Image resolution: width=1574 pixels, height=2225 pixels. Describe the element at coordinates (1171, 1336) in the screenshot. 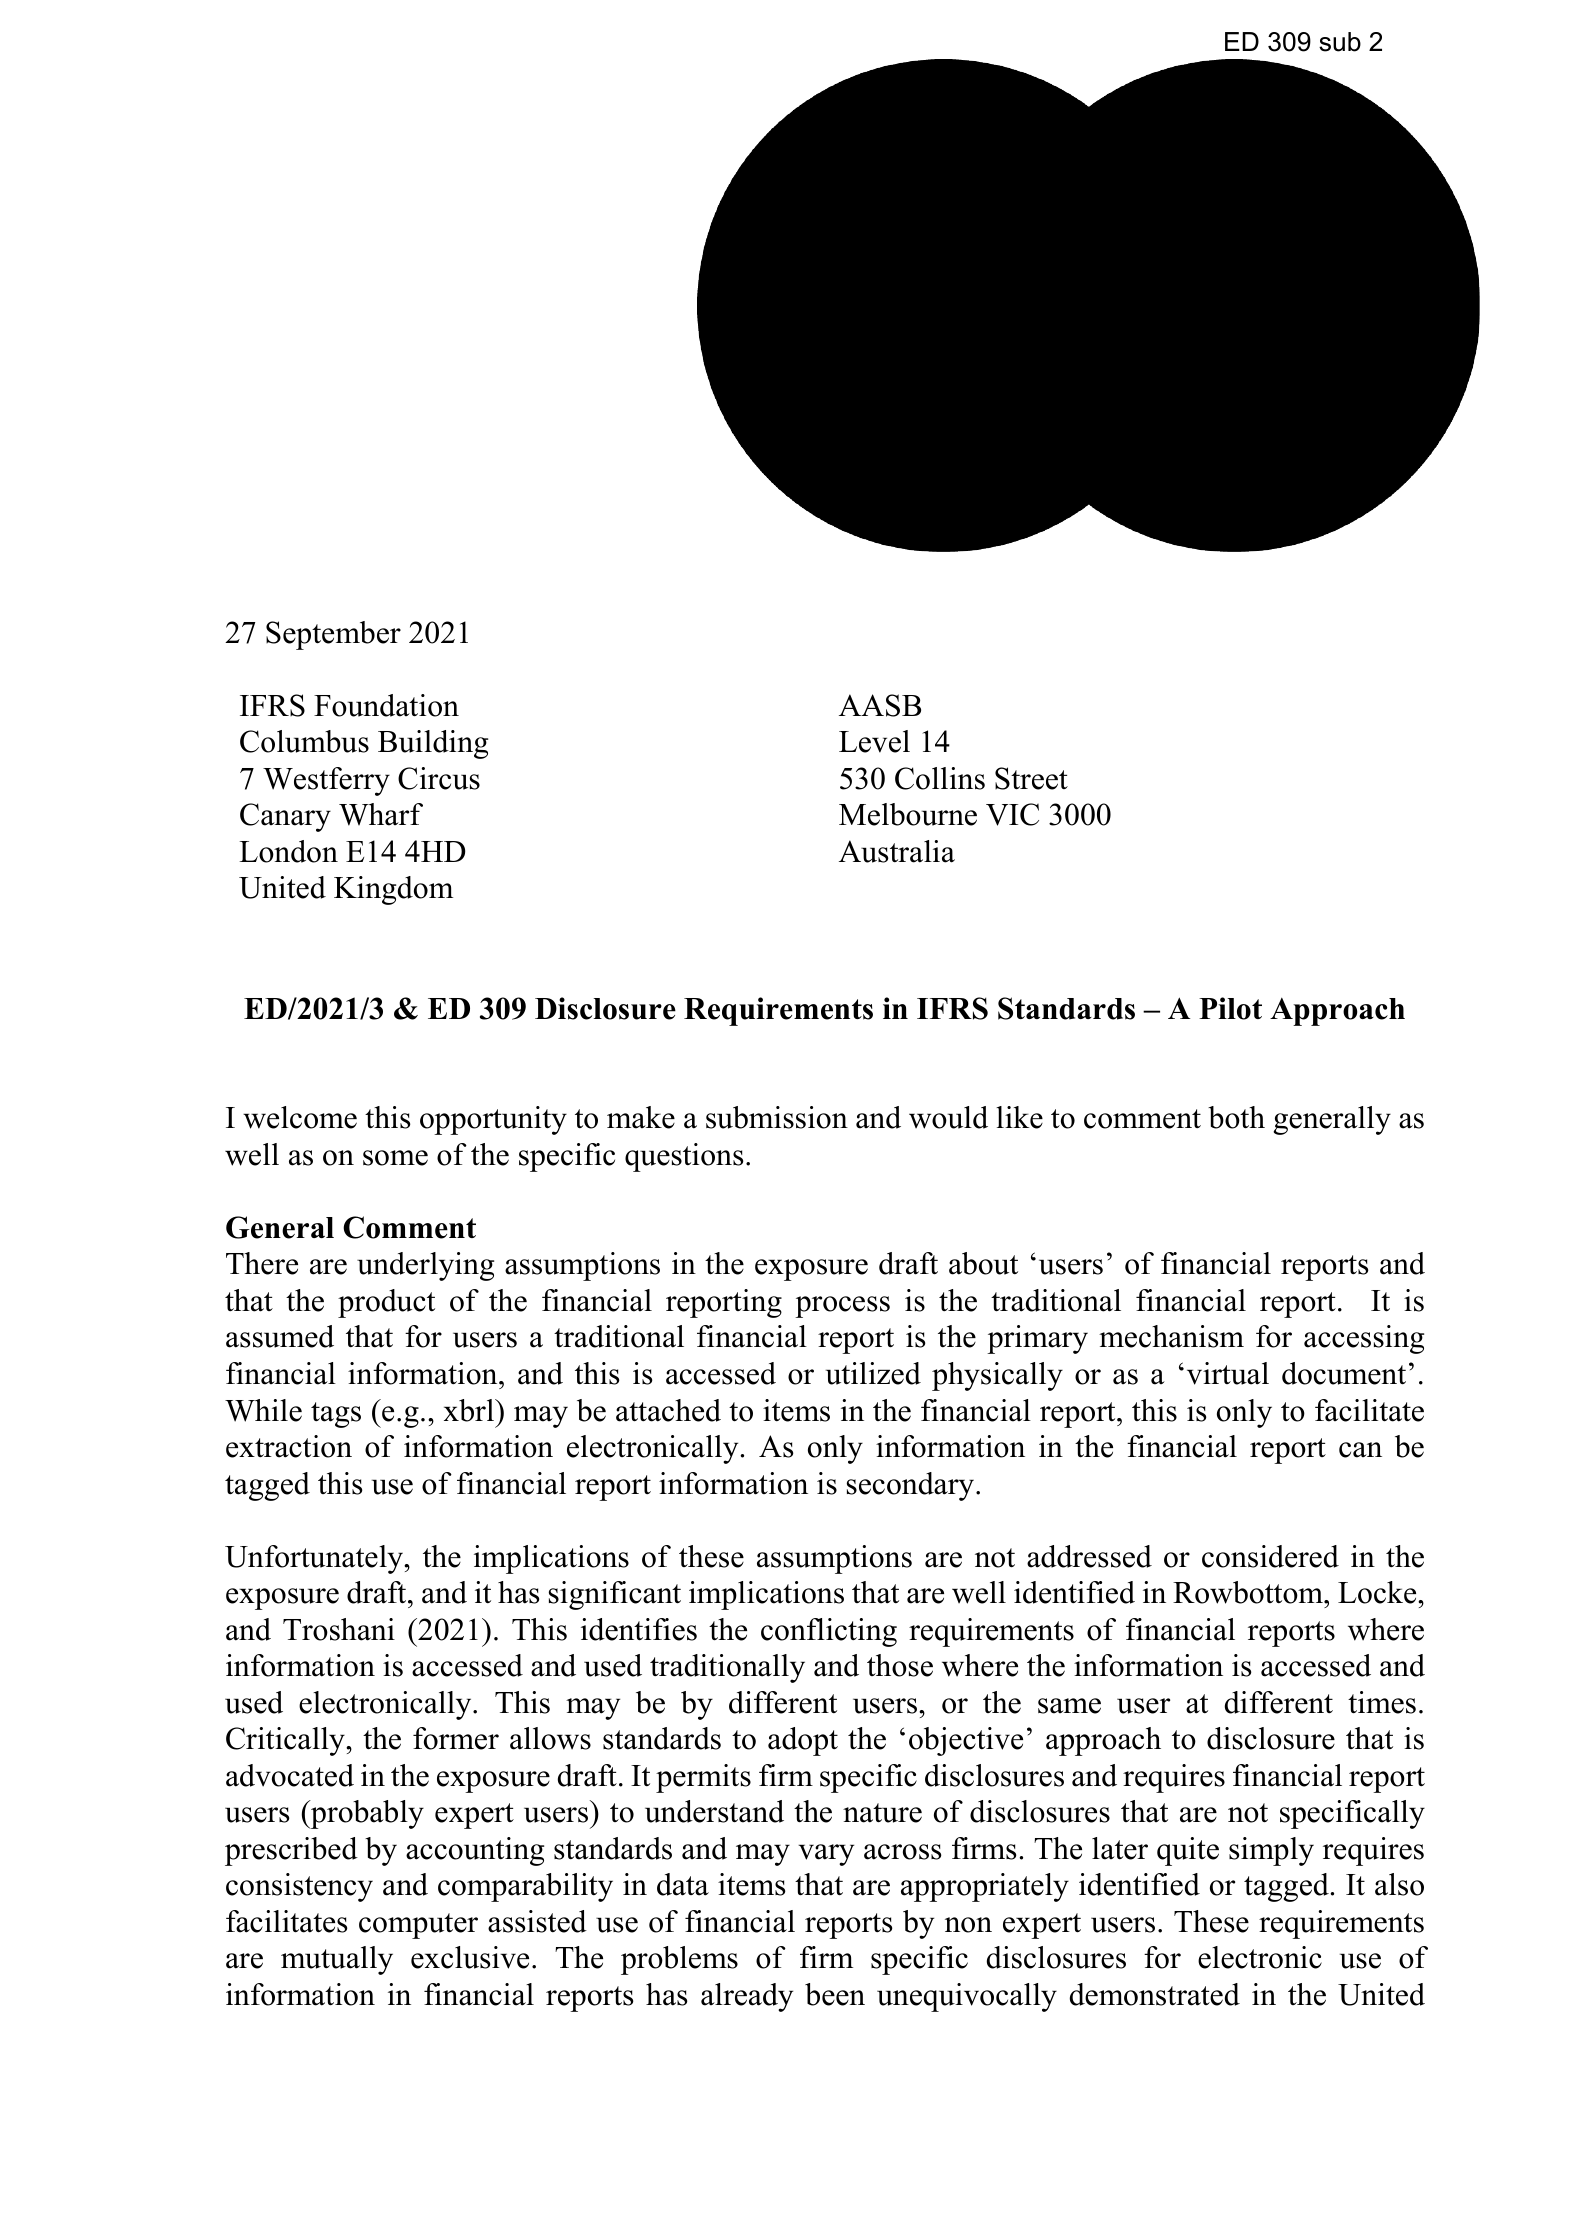

I see `mechanism` at that location.
